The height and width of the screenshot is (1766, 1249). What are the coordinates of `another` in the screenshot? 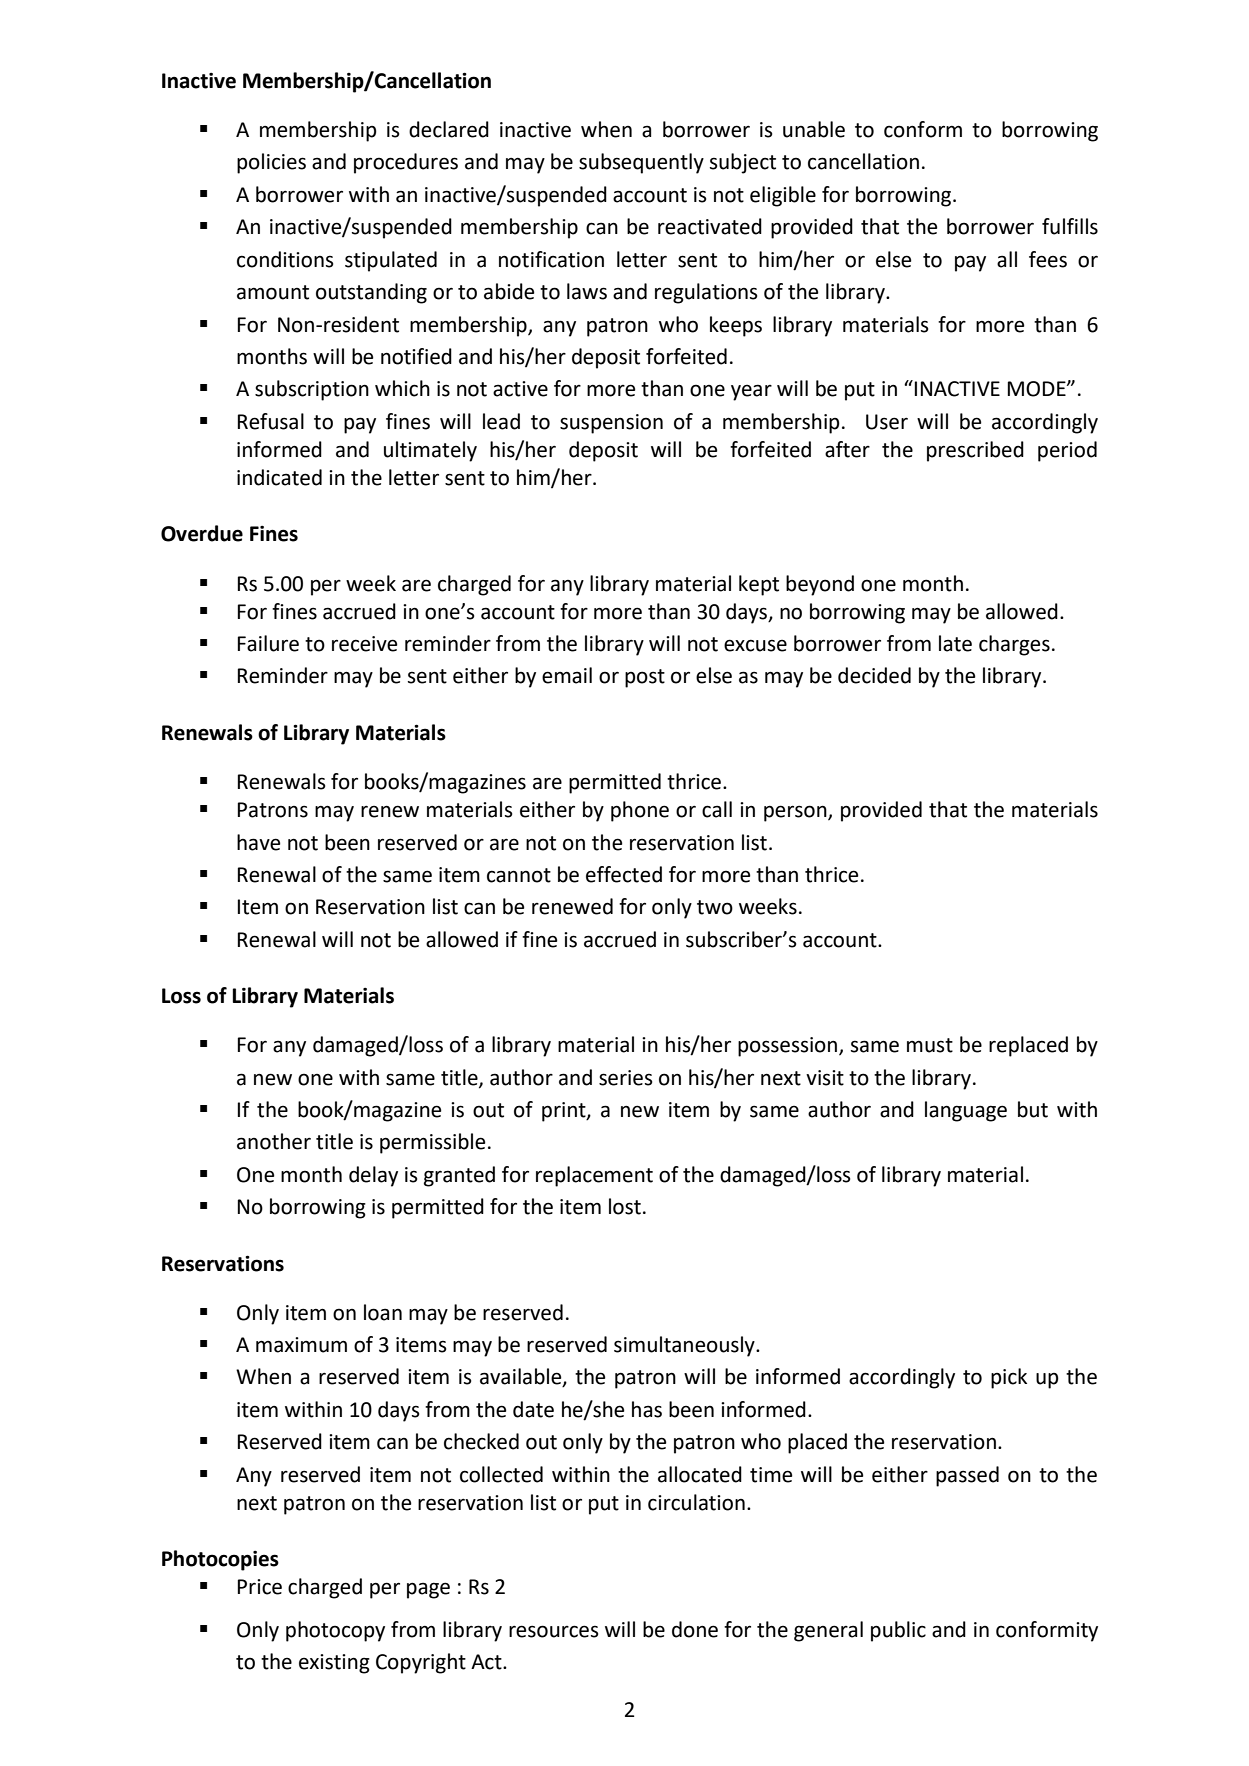 It's located at (274, 1141).
